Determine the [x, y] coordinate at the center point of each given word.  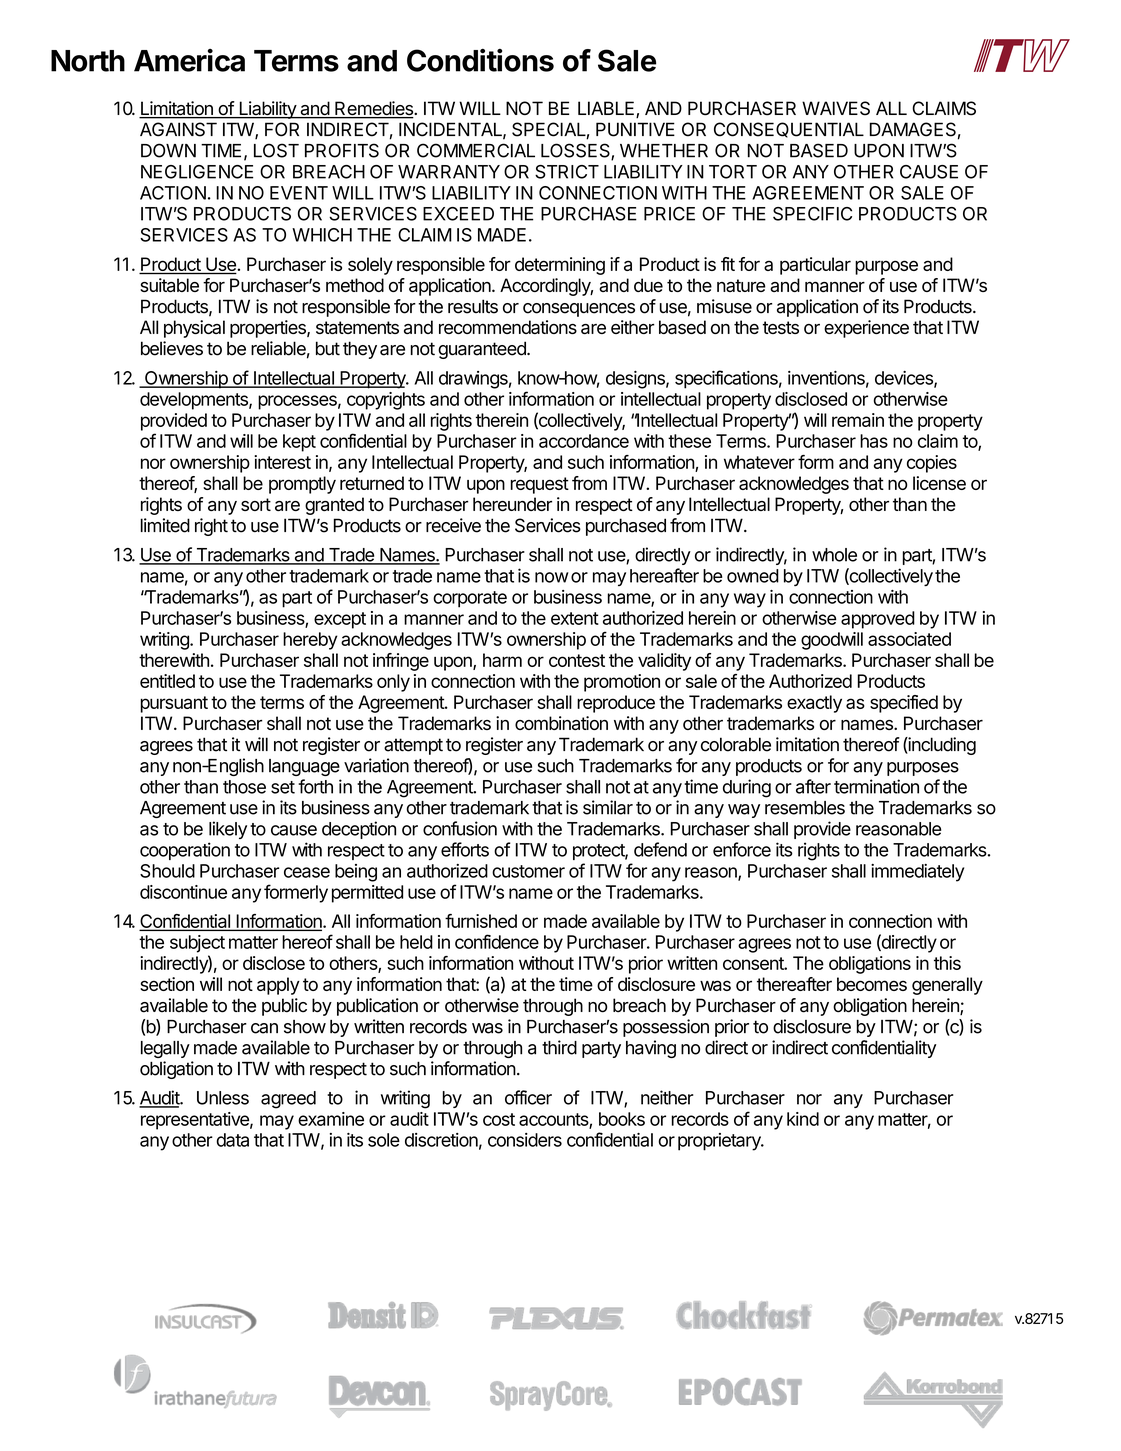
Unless [223, 1098]
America [189, 60]
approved [878, 620]
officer [528, 1097]
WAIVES [836, 108]
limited [165, 525]
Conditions [480, 60]
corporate [470, 599]
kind [803, 1119]
